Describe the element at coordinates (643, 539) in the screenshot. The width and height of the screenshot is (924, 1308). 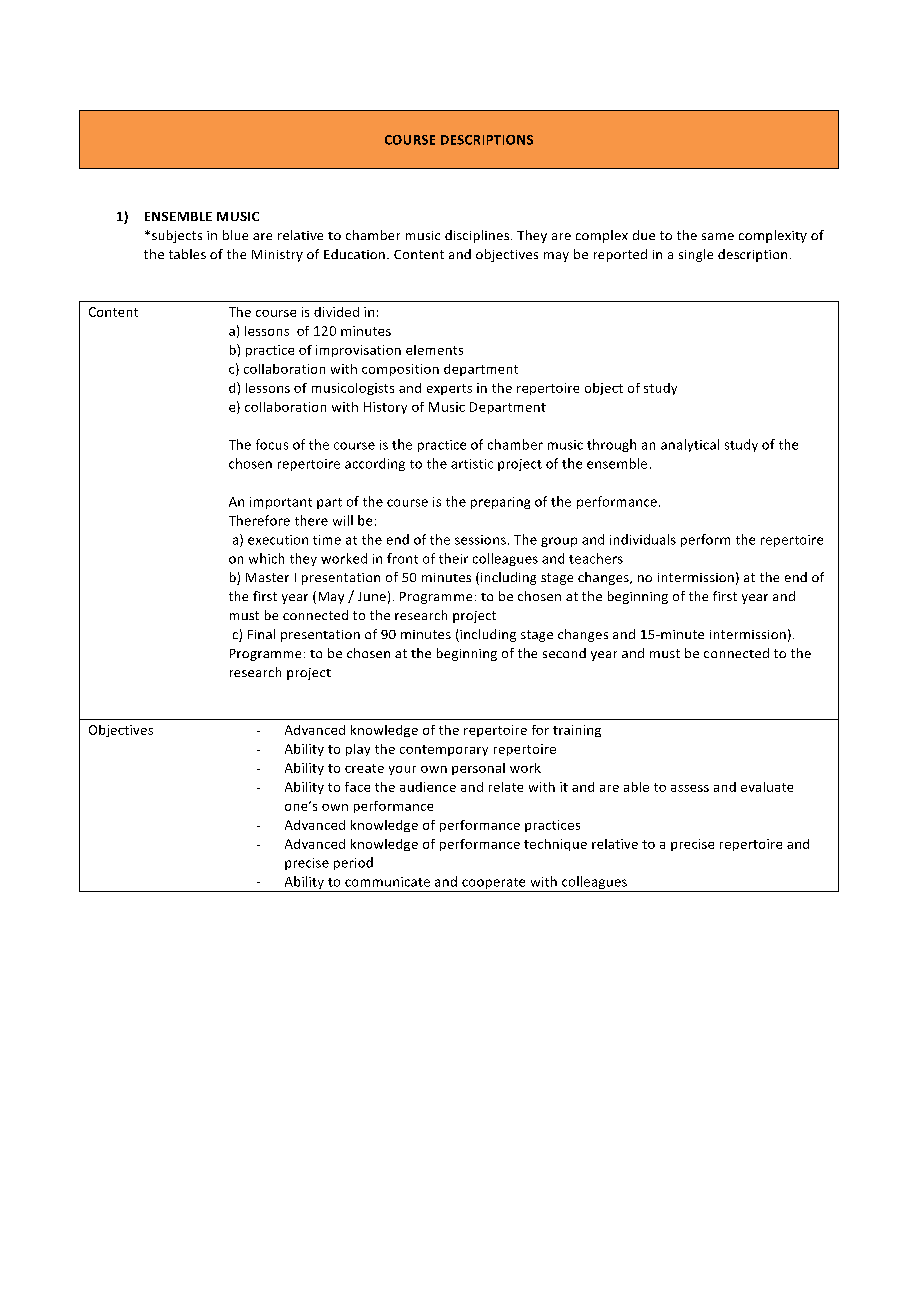
I see `individuals` at that location.
